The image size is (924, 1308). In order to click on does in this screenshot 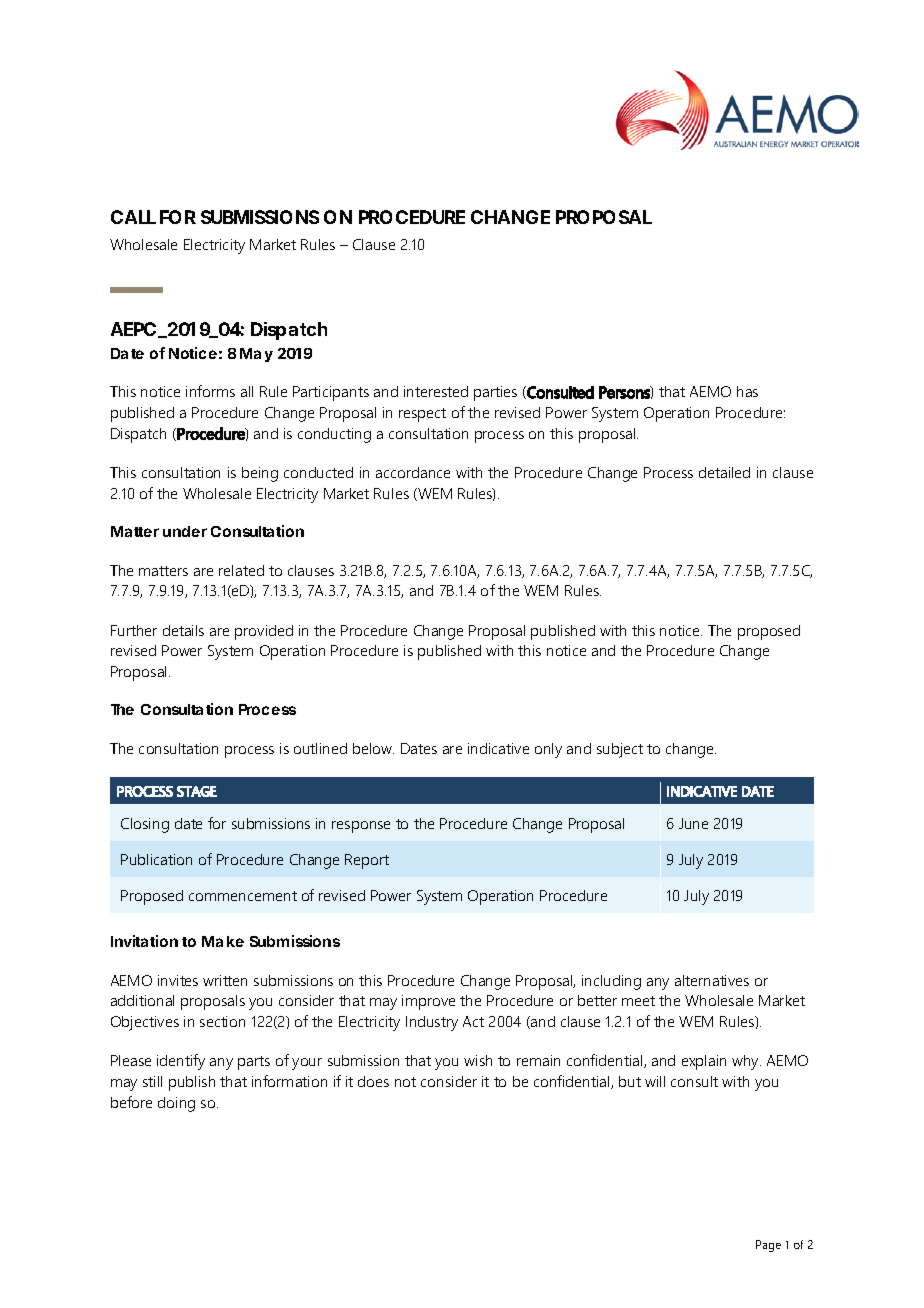, I will do `click(373, 1081)`.
